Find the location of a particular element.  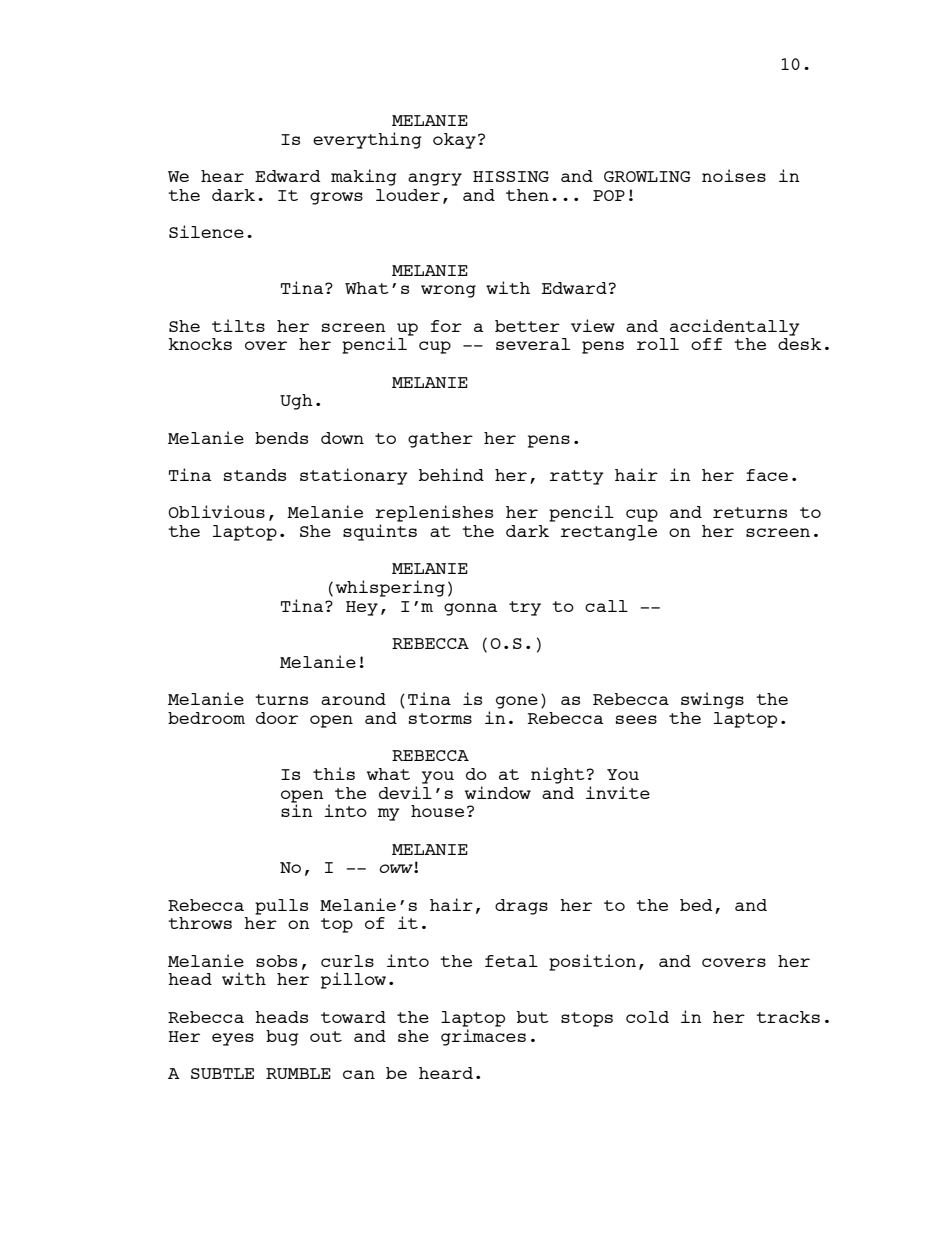

grows is located at coordinates (336, 198).
